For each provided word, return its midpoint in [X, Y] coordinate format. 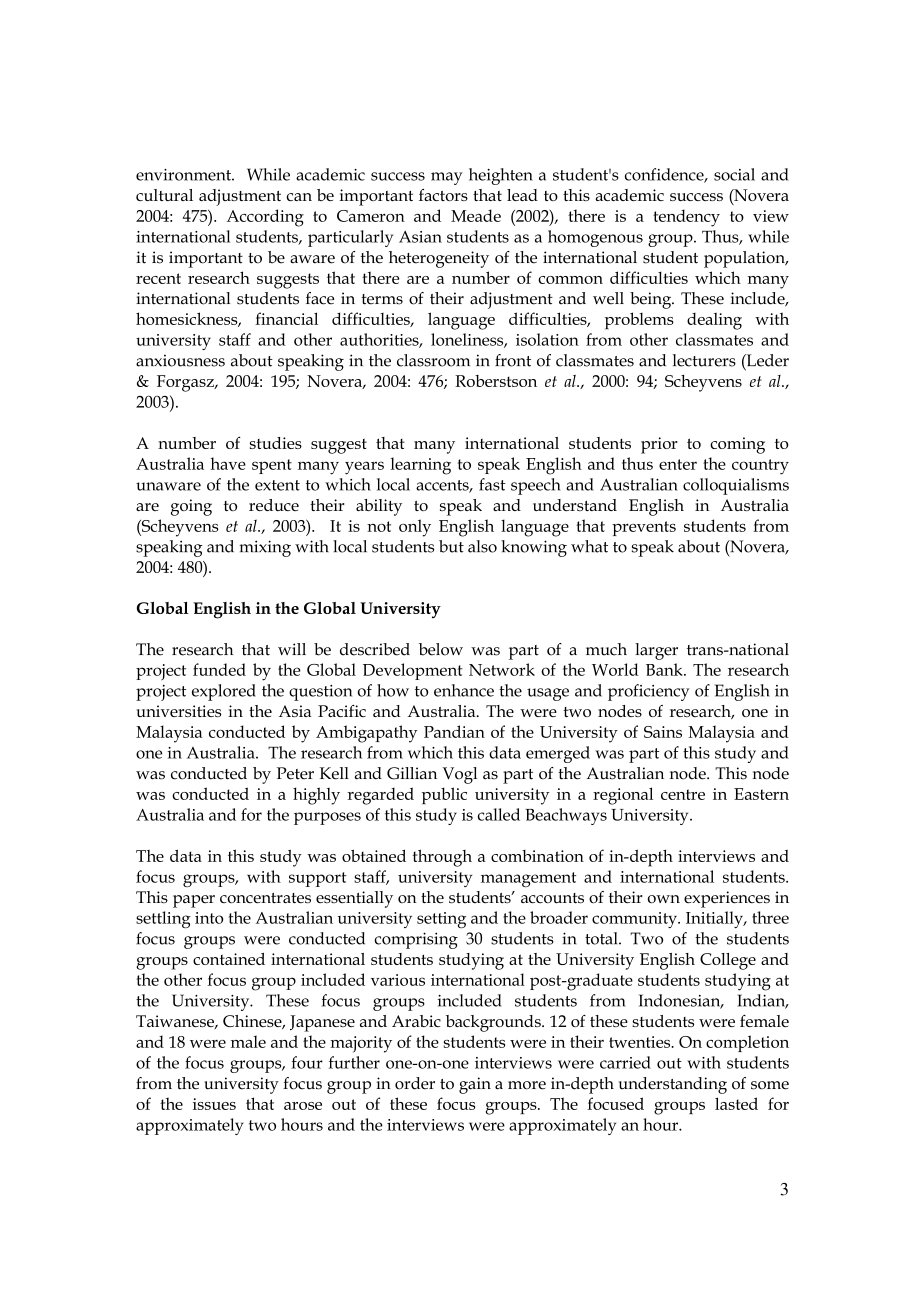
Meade [476, 215]
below [441, 649]
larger [656, 651]
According [265, 218]
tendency [686, 218]
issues [214, 1104]
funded [219, 669]
